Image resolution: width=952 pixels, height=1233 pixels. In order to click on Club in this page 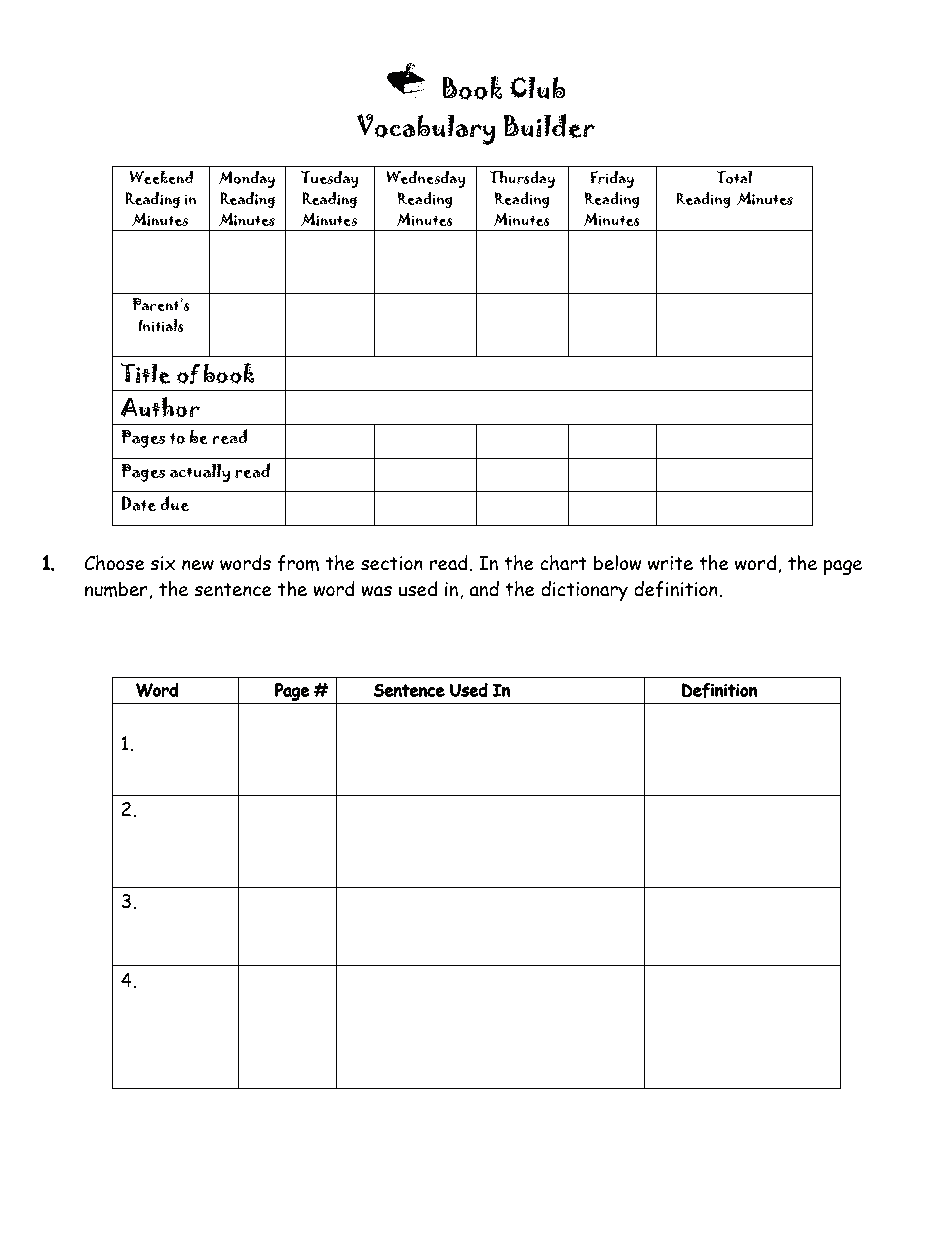, I will do `click(538, 87)`.
